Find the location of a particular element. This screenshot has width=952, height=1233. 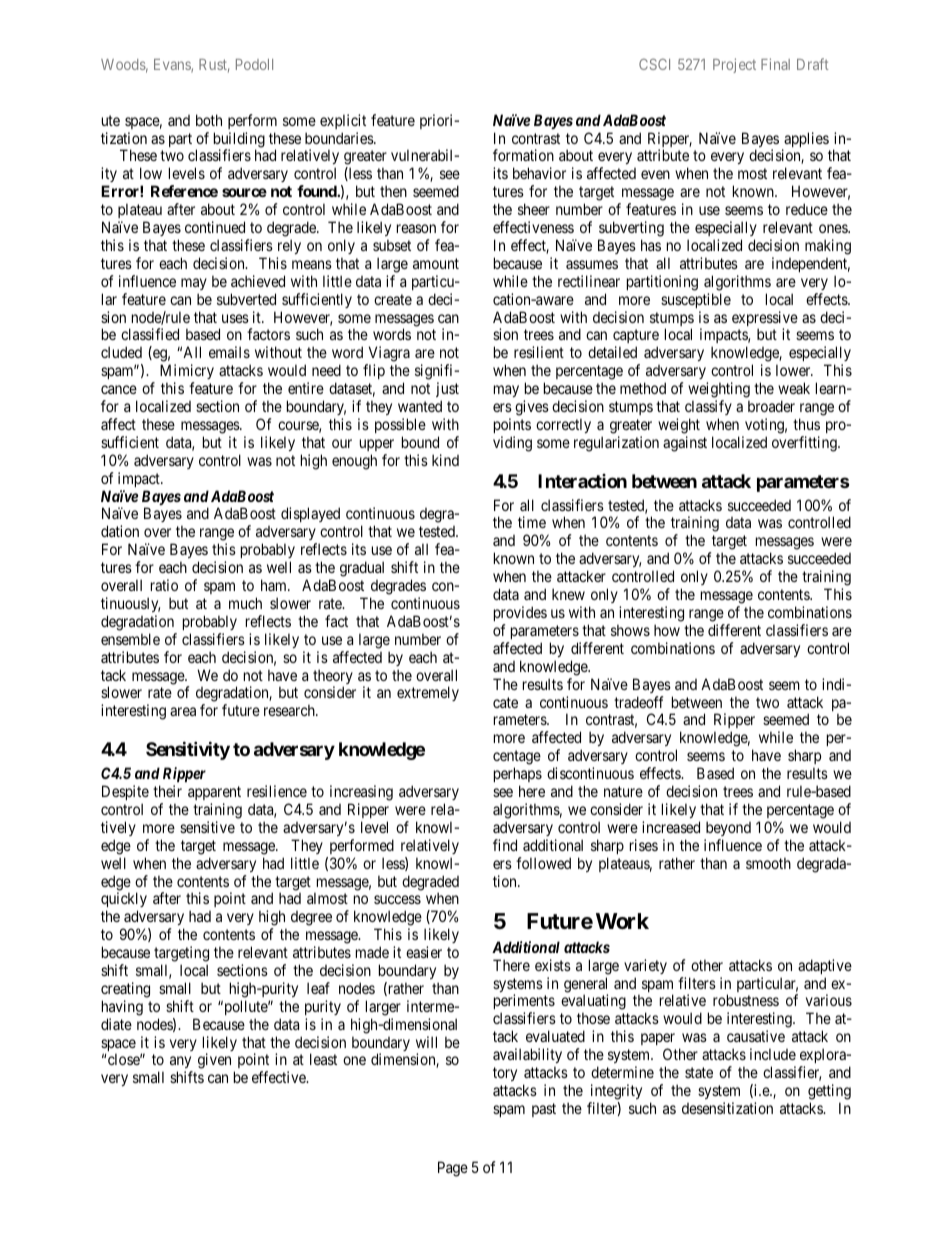

find is located at coordinates (505, 845).
